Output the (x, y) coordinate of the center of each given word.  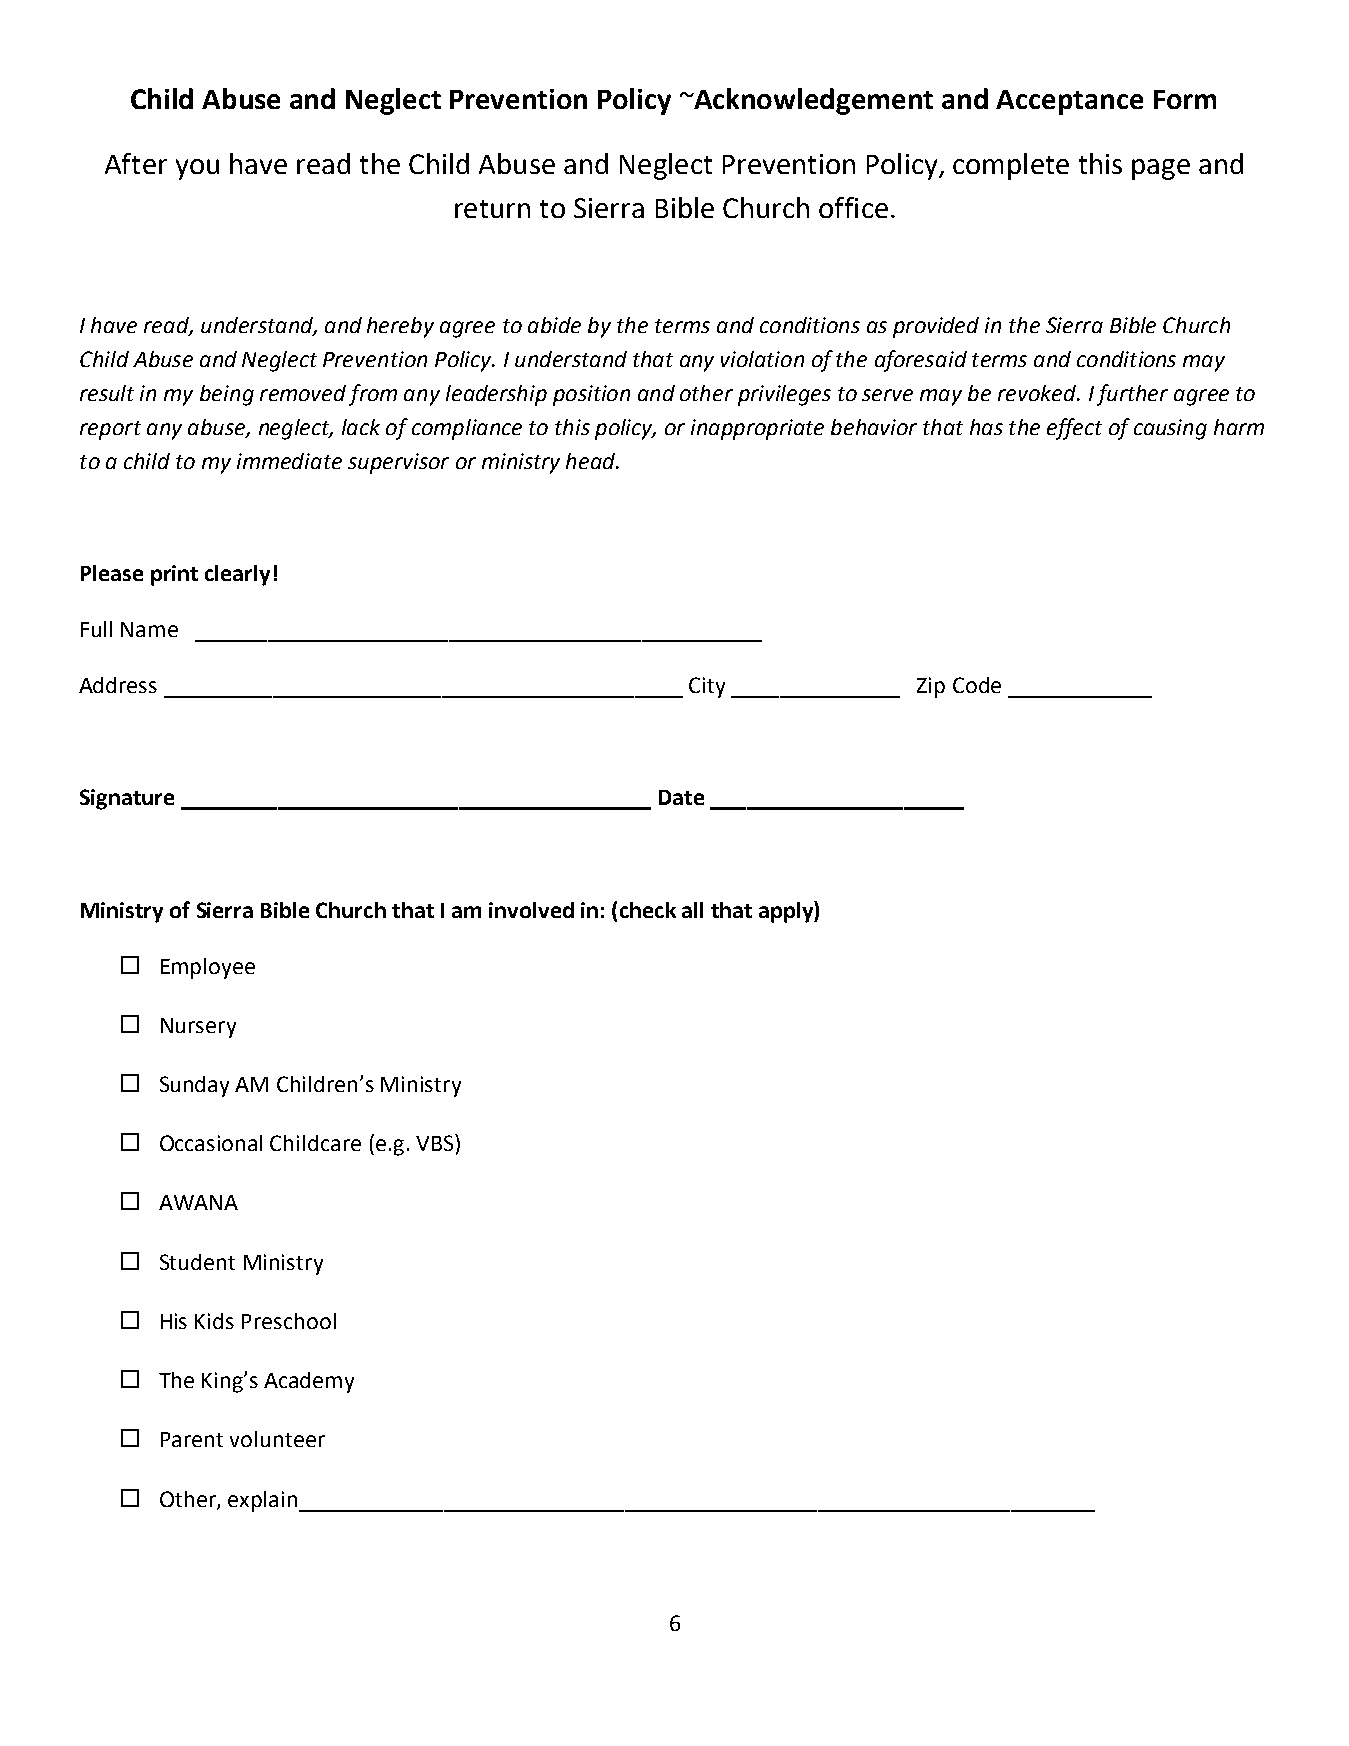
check (648, 910)
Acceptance (1069, 102)
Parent (192, 1439)
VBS (436, 1142)
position (591, 395)
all (692, 910)
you (197, 169)
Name (149, 629)
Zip (931, 687)
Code (977, 685)
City (707, 687)
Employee (208, 968)
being (227, 395)
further (1132, 395)
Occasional (211, 1143)
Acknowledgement (812, 101)
